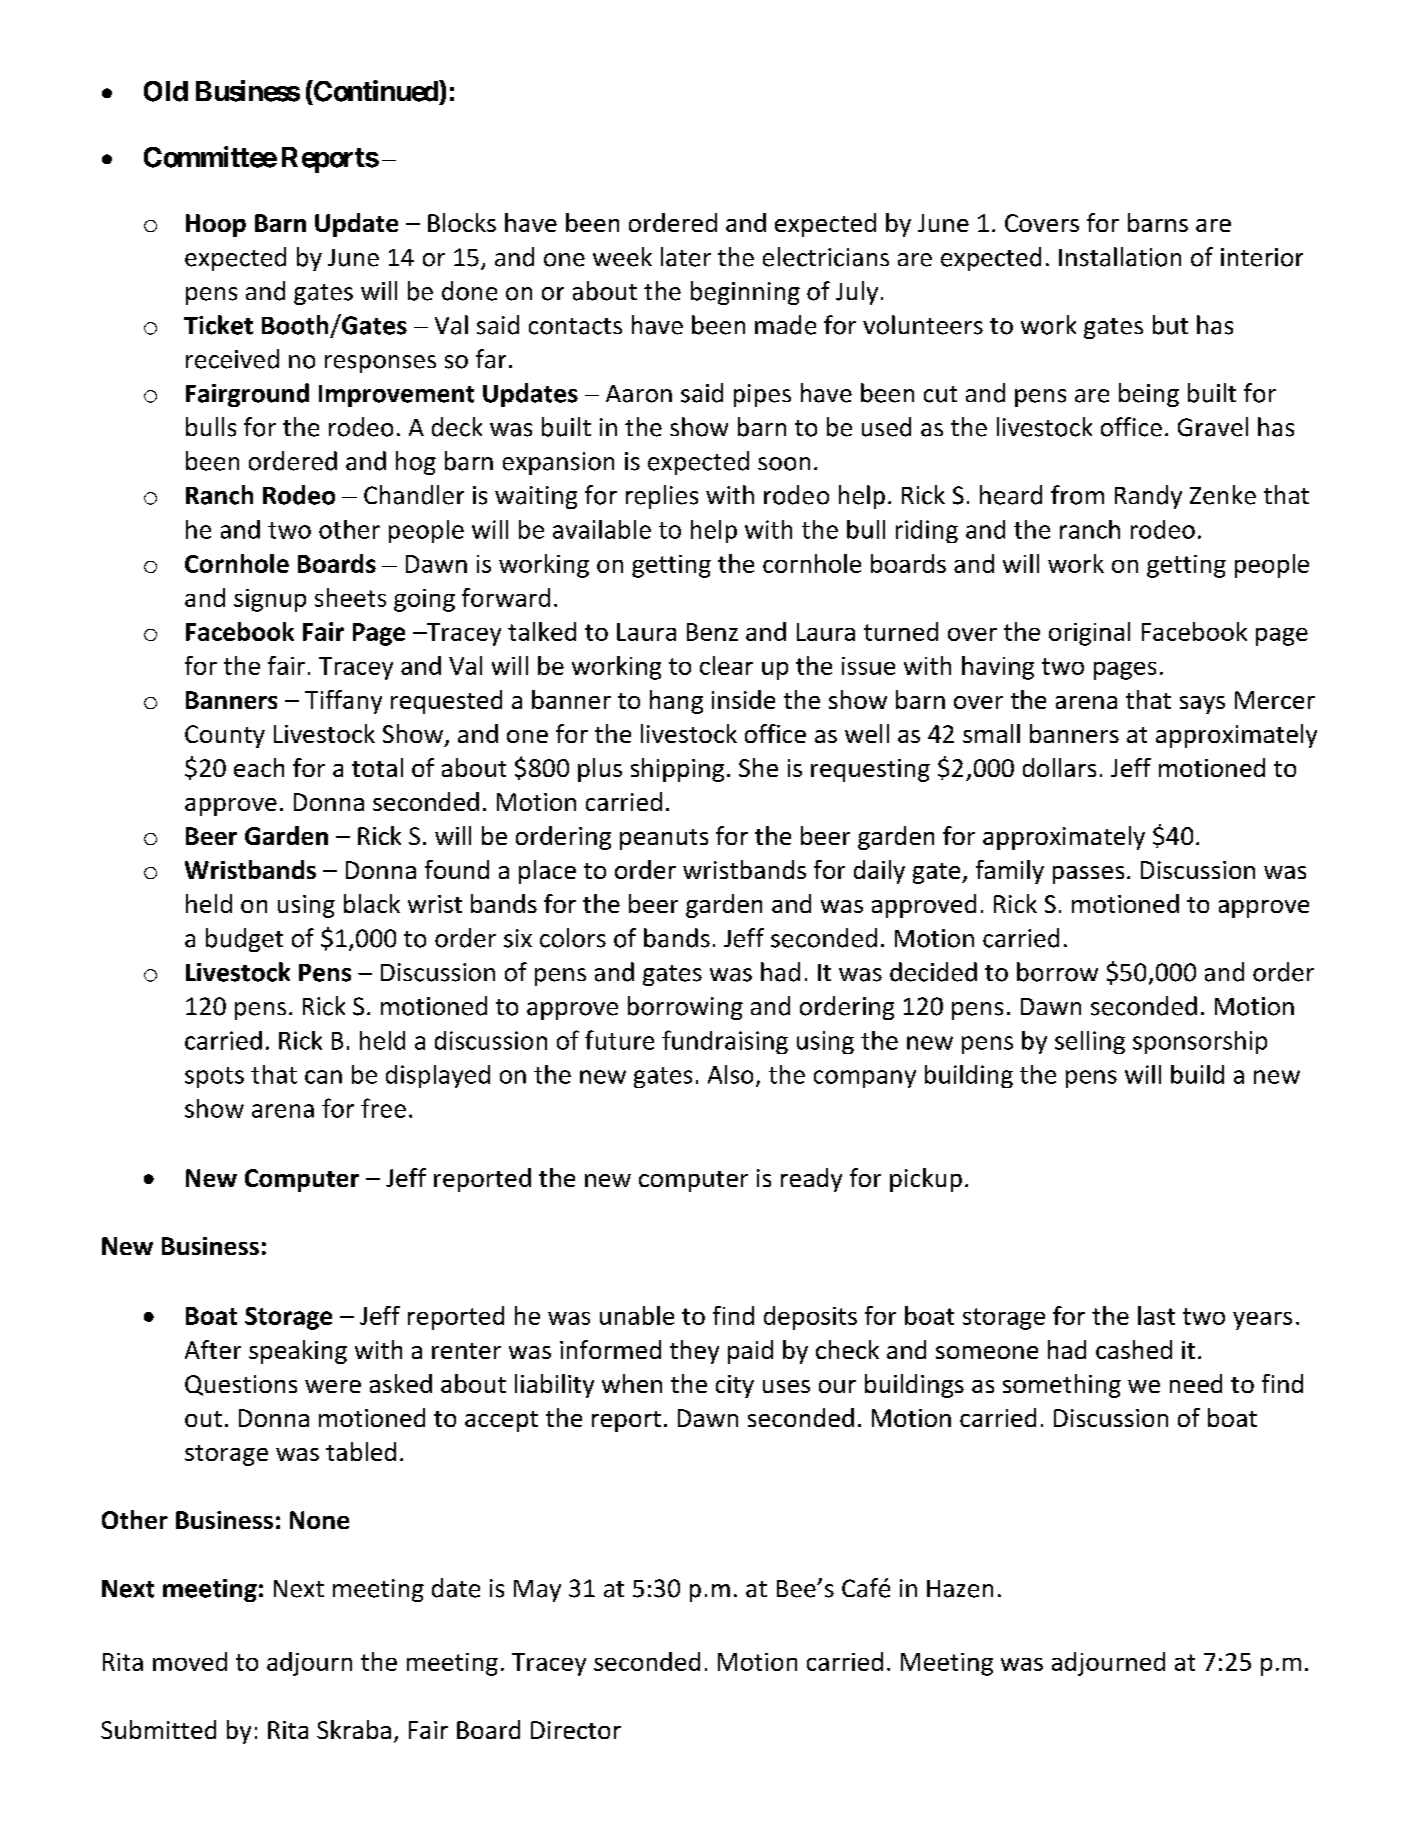 The image size is (1422, 1841). What do you see at coordinates (190, 1661) in the screenshot?
I see `moved` at bounding box center [190, 1661].
